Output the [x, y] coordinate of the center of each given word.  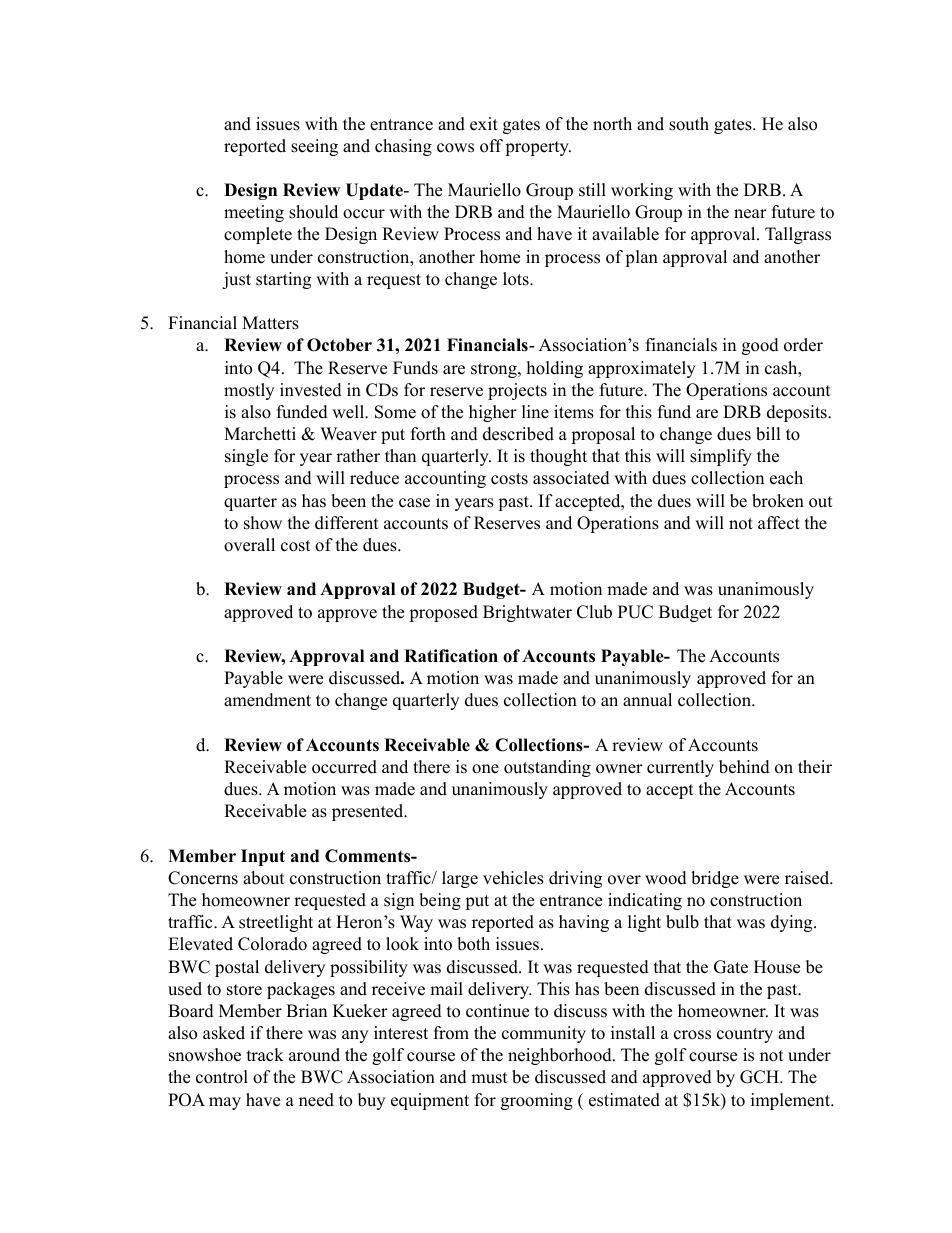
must [489, 1078]
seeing [314, 147]
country [745, 1035]
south [689, 124]
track [265, 1055]
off [491, 146]
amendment [267, 700]
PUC [635, 612]
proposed [443, 613]
